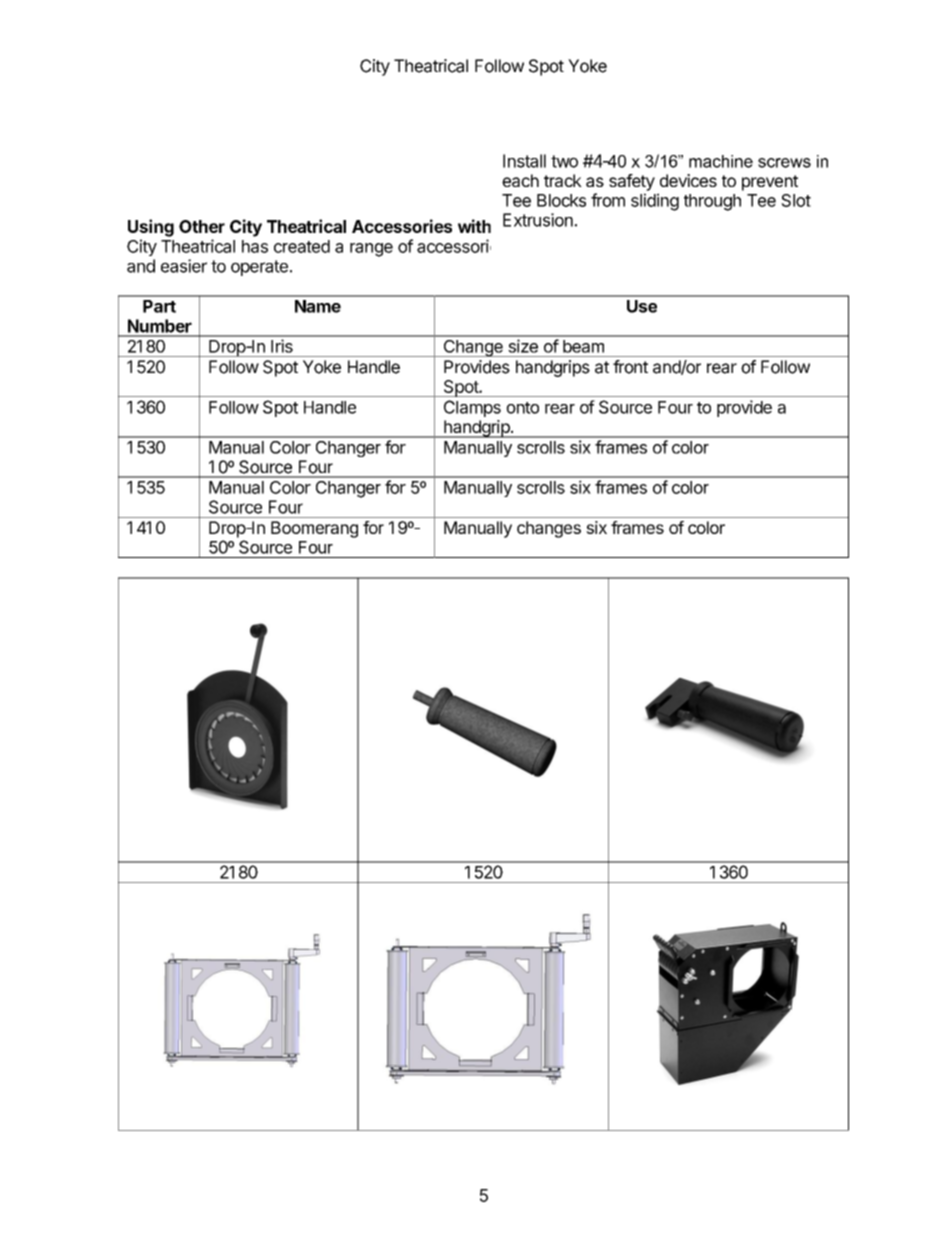  What do you see at coordinates (712, 202) in the document?
I see `through` at bounding box center [712, 202].
